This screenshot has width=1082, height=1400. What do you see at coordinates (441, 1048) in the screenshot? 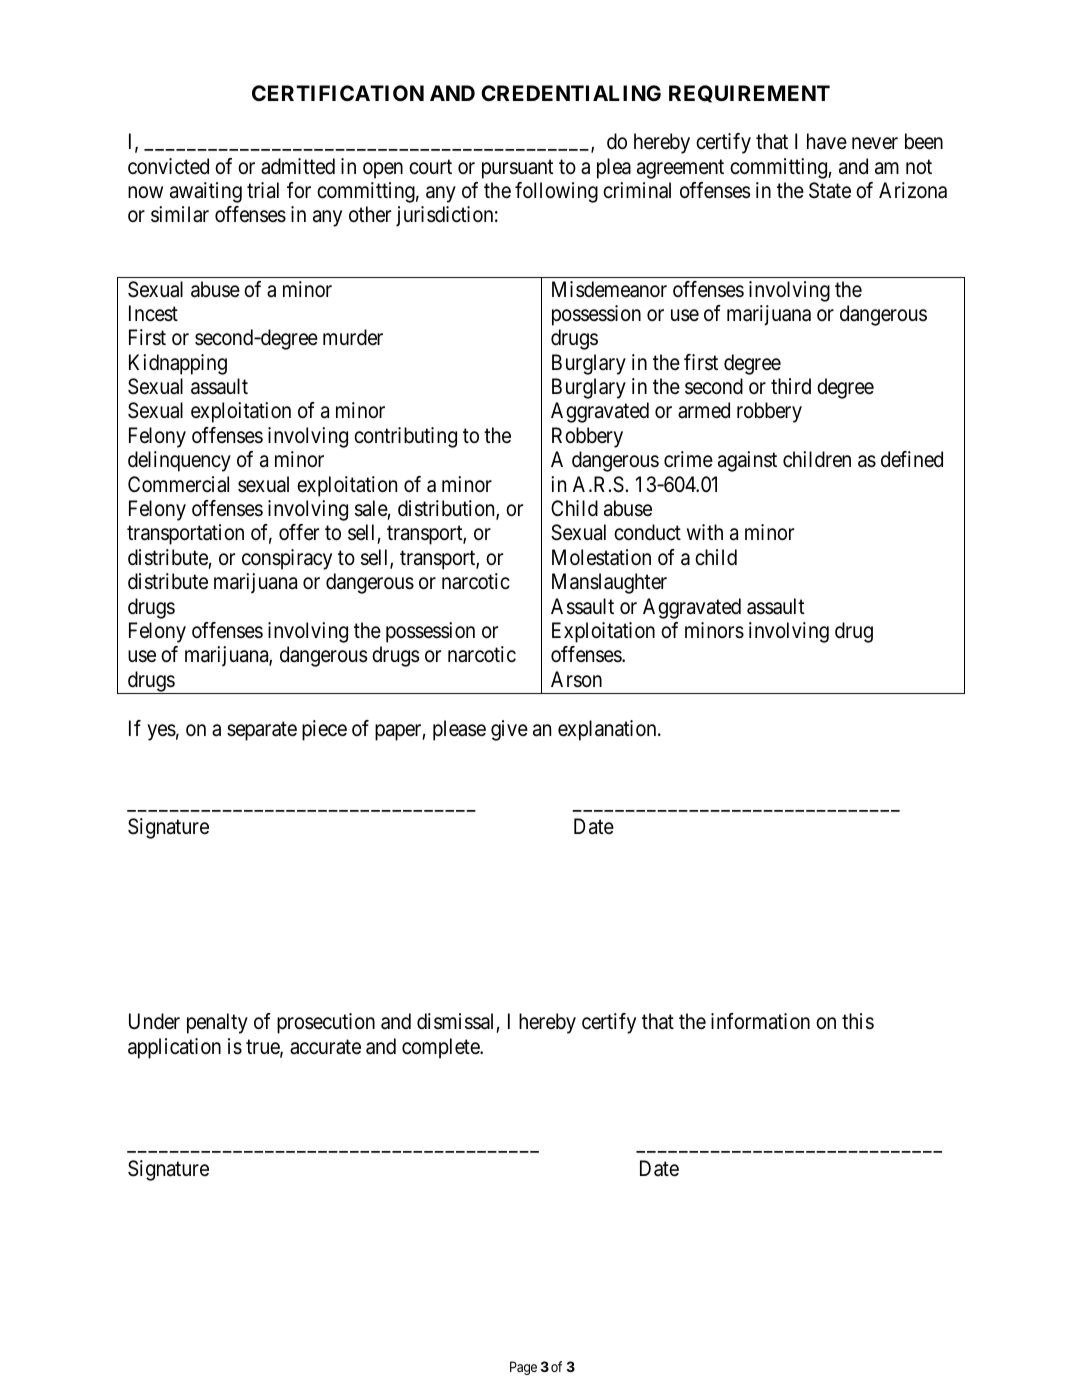
I see `complete` at bounding box center [441, 1048].
